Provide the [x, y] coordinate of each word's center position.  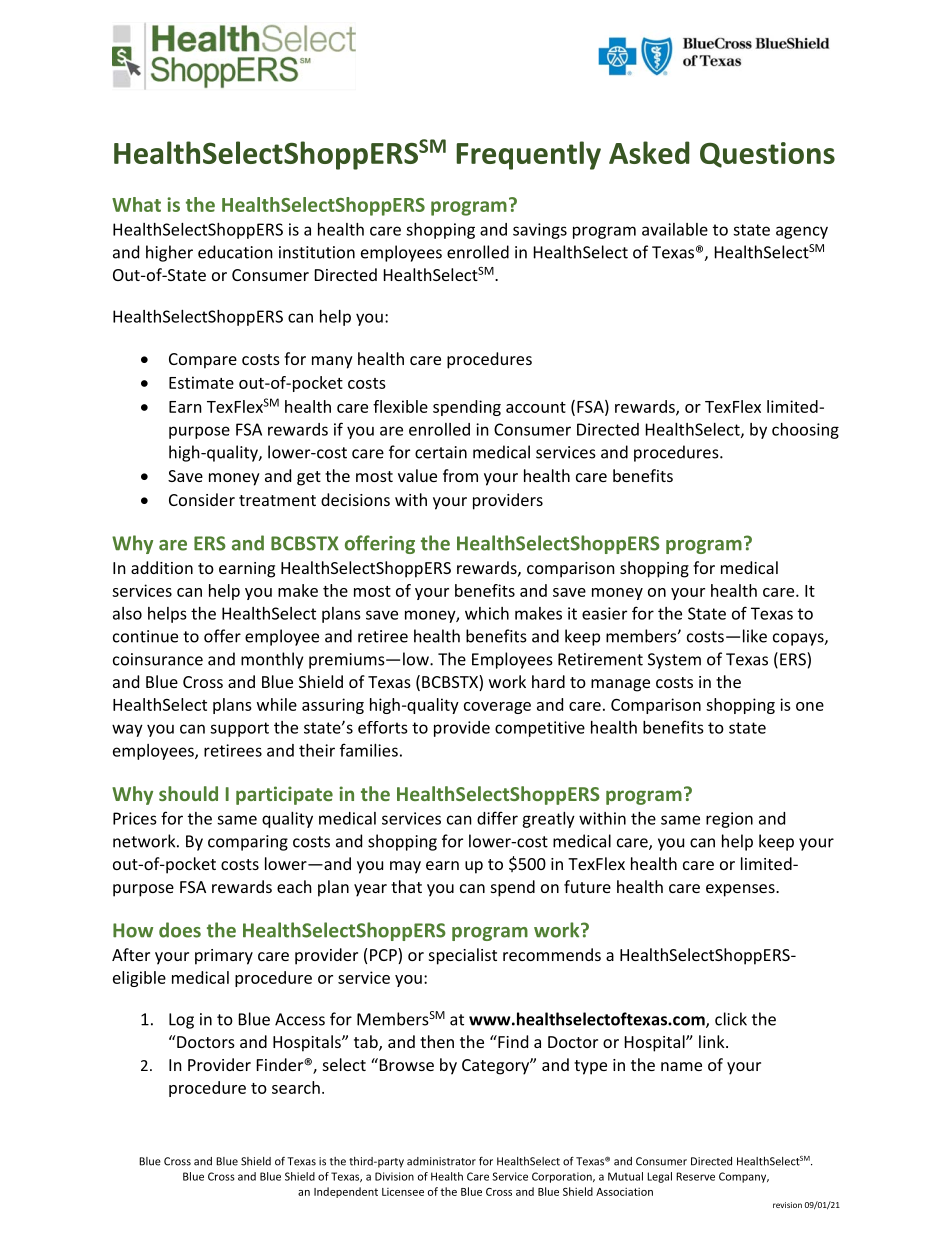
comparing [248, 843]
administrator [441, 1161]
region [729, 820]
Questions [767, 155]
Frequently [528, 155]
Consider [202, 499]
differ [497, 818]
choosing [805, 431]
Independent [346, 1192]
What [136, 204]
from [460, 475]
